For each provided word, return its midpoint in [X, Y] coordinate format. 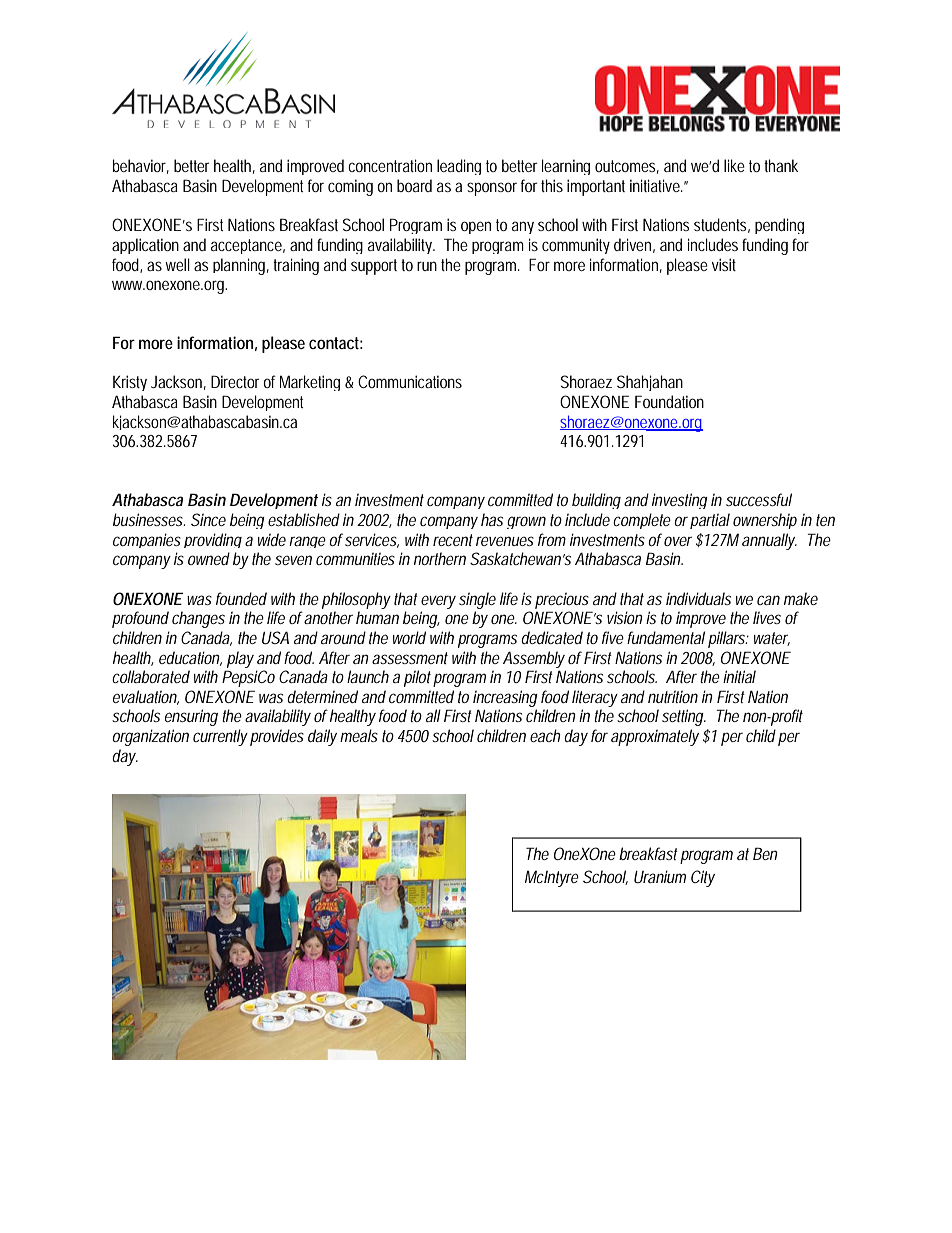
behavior [141, 166]
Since [208, 519]
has [492, 519]
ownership [765, 521]
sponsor [492, 189]
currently [220, 737]
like [734, 165]
